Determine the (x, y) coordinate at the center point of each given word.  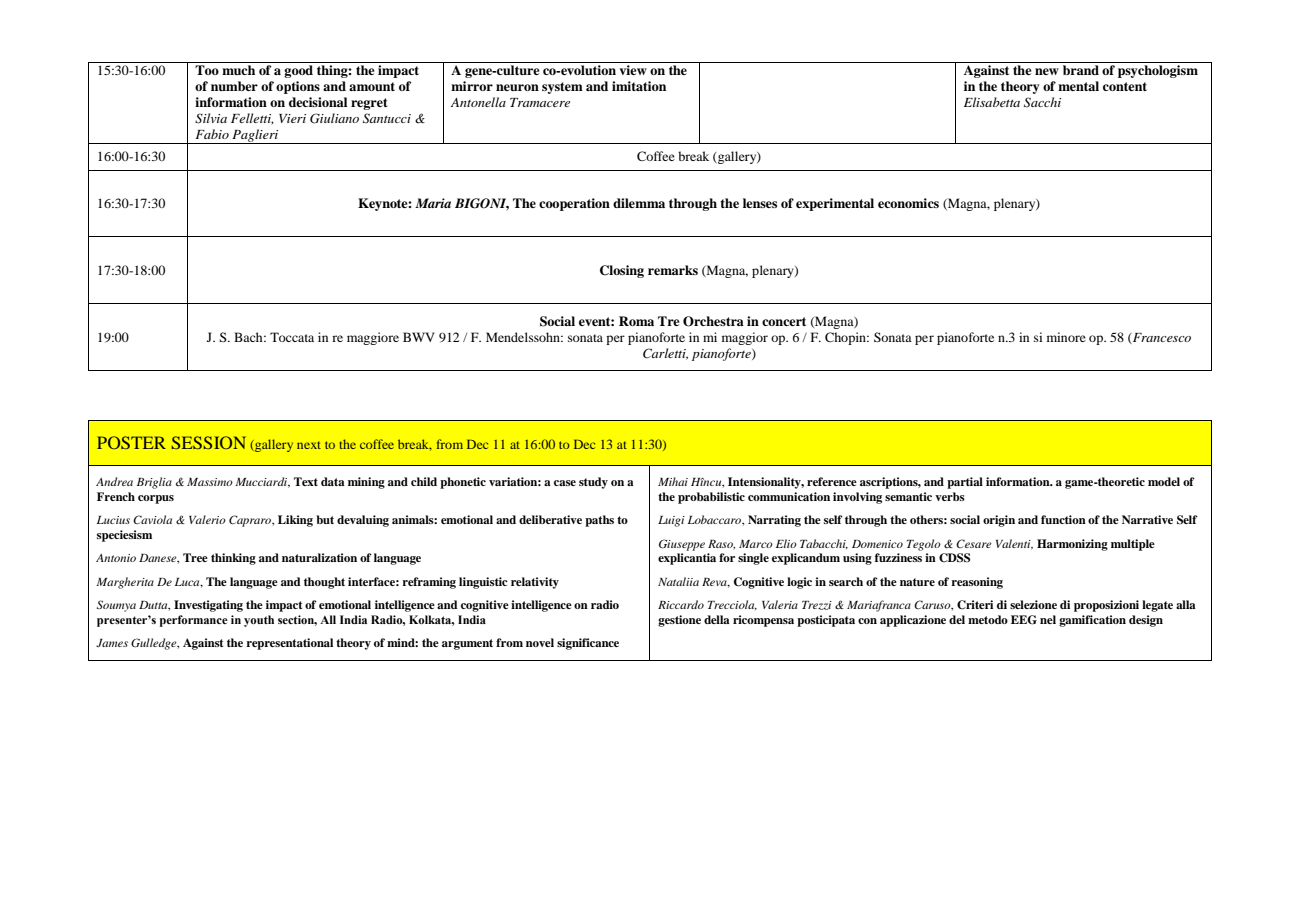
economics (908, 203)
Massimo (210, 482)
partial (965, 483)
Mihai (673, 481)
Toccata (292, 337)
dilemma (639, 203)
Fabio (212, 134)
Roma (636, 321)
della (717, 619)
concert (784, 321)
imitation (639, 86)
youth (259, 621)
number (234, 86)
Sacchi (1042, 102)
